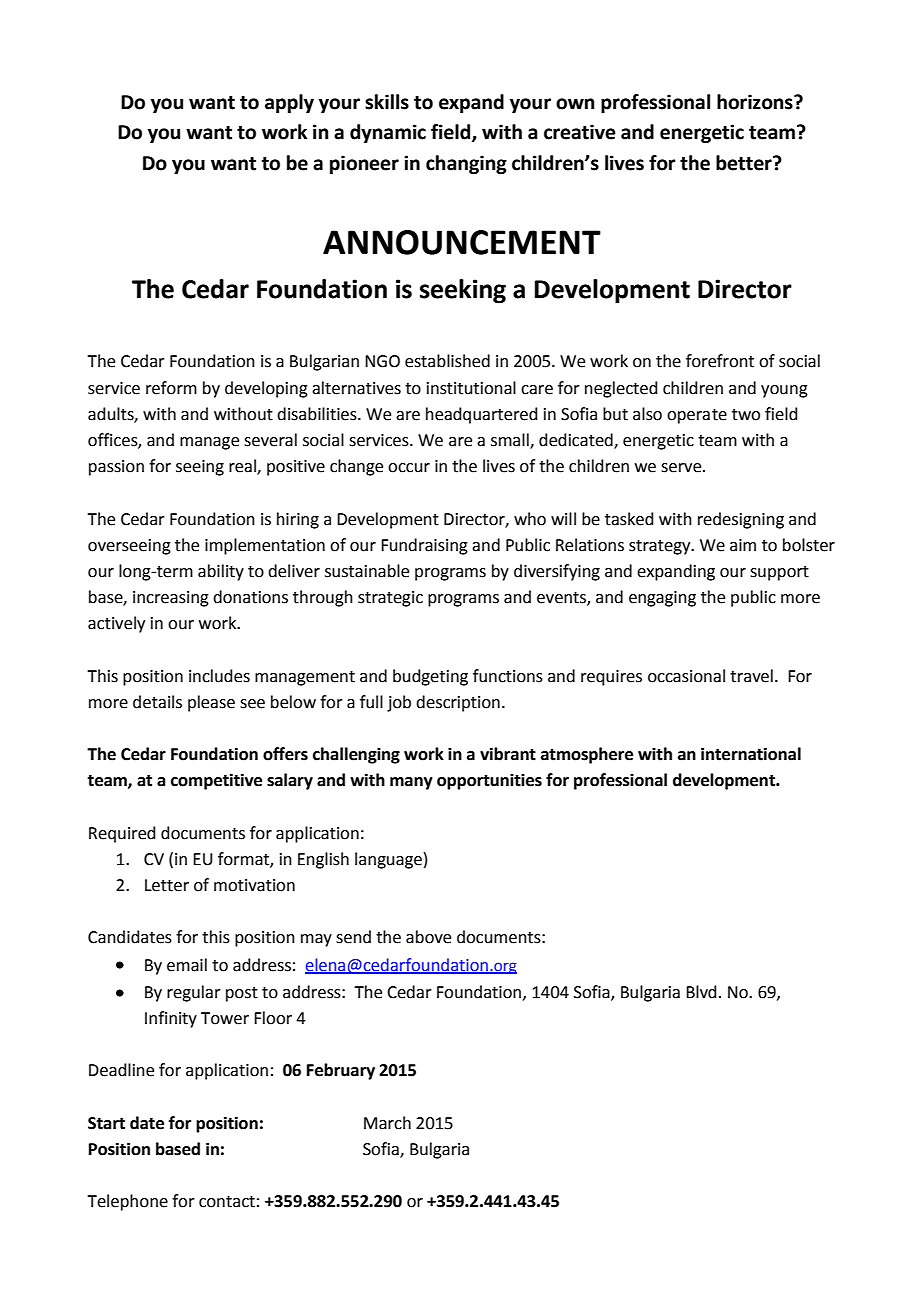 The image size is (924, 1308). I want to click on travel, so click(751, 676).
